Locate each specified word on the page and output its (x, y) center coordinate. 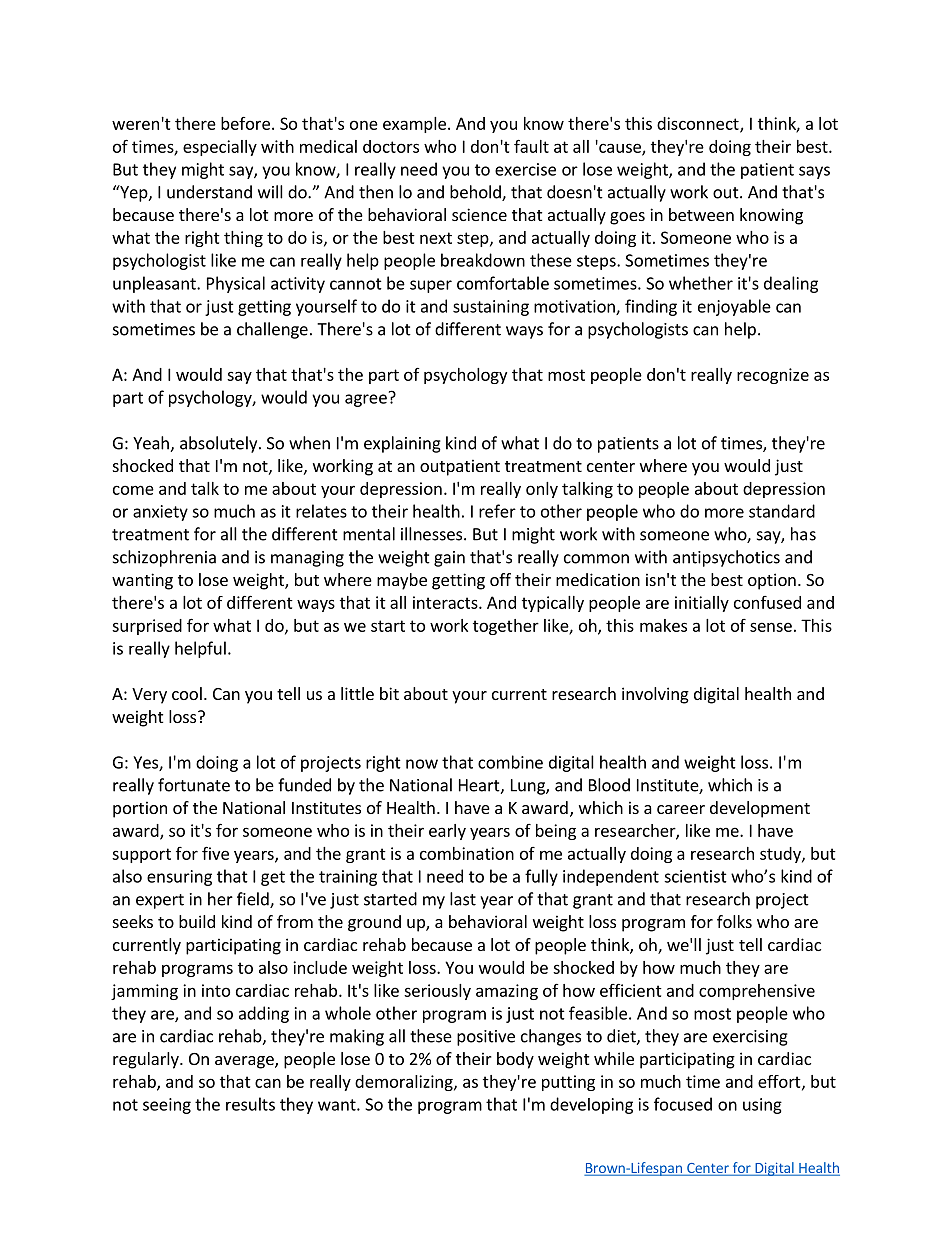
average (245, 1062)
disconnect (699, 124)
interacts (446, 602)
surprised (147, 627)
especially (220, 148)
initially (702, 604)
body (515, 1060)
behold (476, 193)
